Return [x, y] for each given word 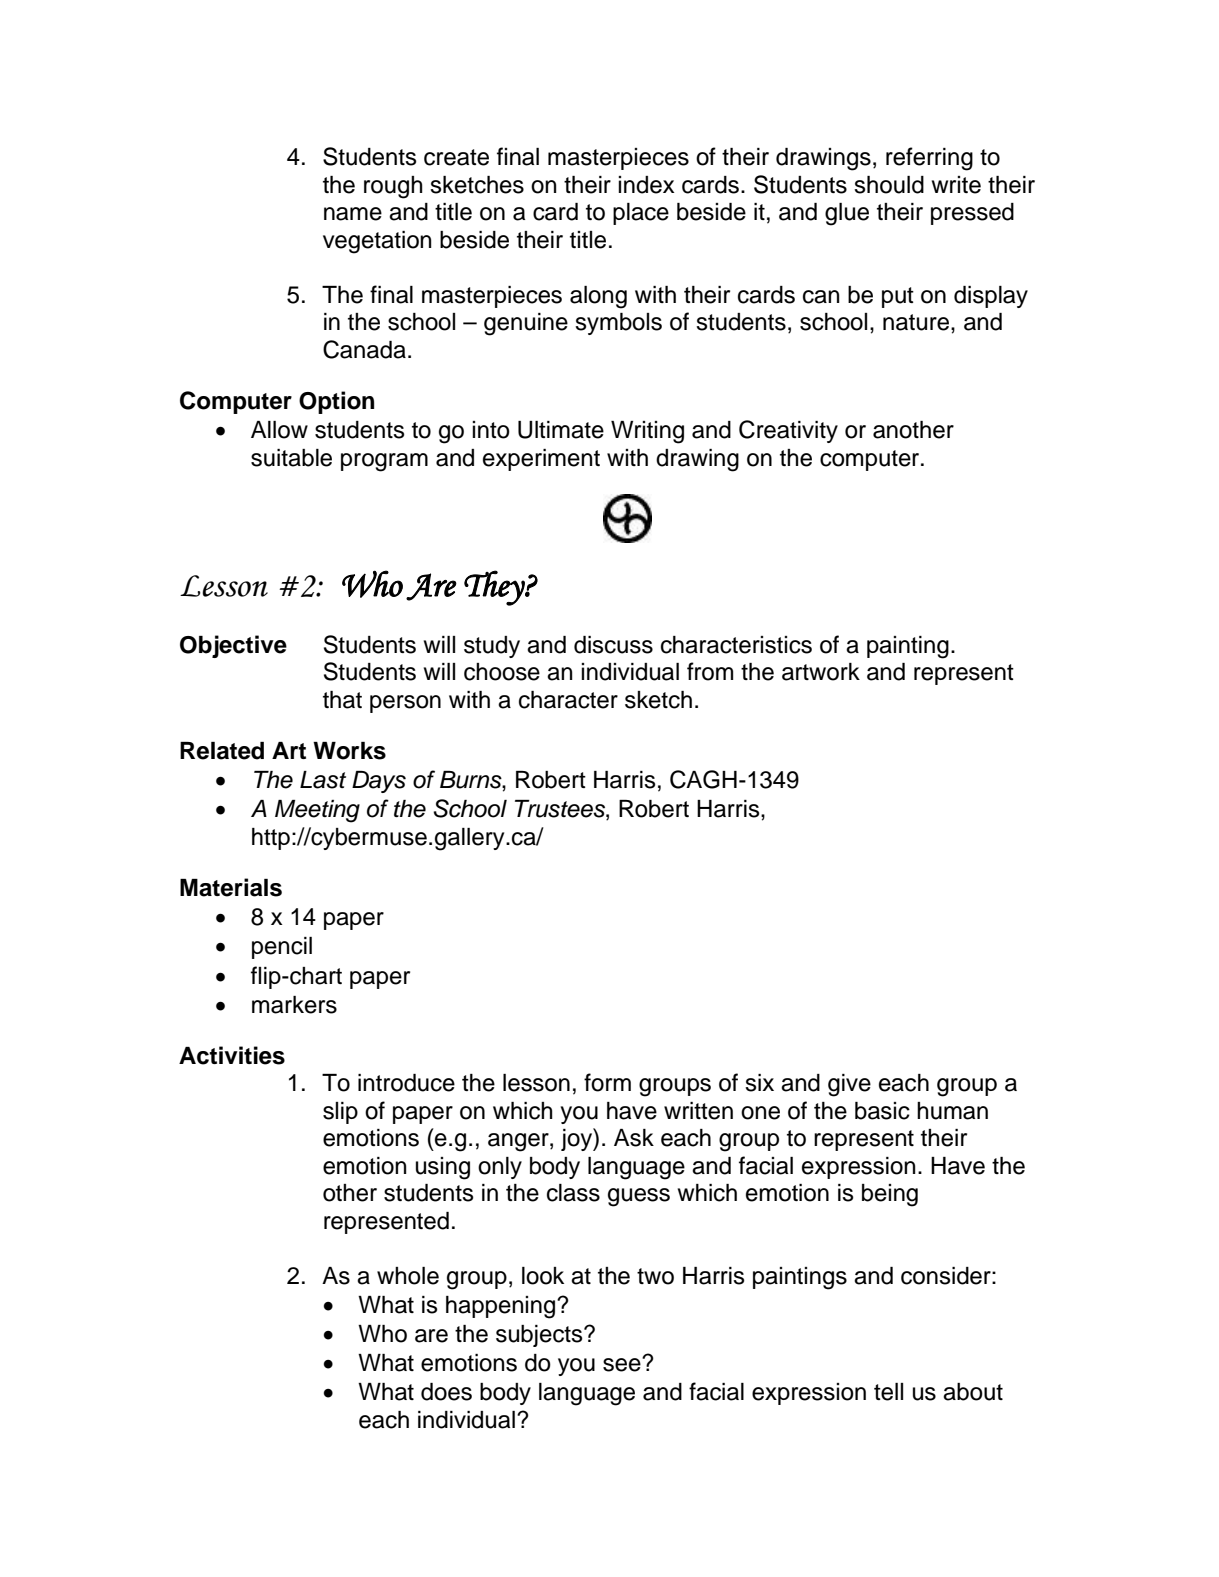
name [353, 214]
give [849, 1085]
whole [408, 1276]
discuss [613, 645]
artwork [821, 672]
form [607, 1082]
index [646, 185]
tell [888, 1392]
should [889, 185]
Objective [233, 646]
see [623, 1364]
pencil [282, 948]
